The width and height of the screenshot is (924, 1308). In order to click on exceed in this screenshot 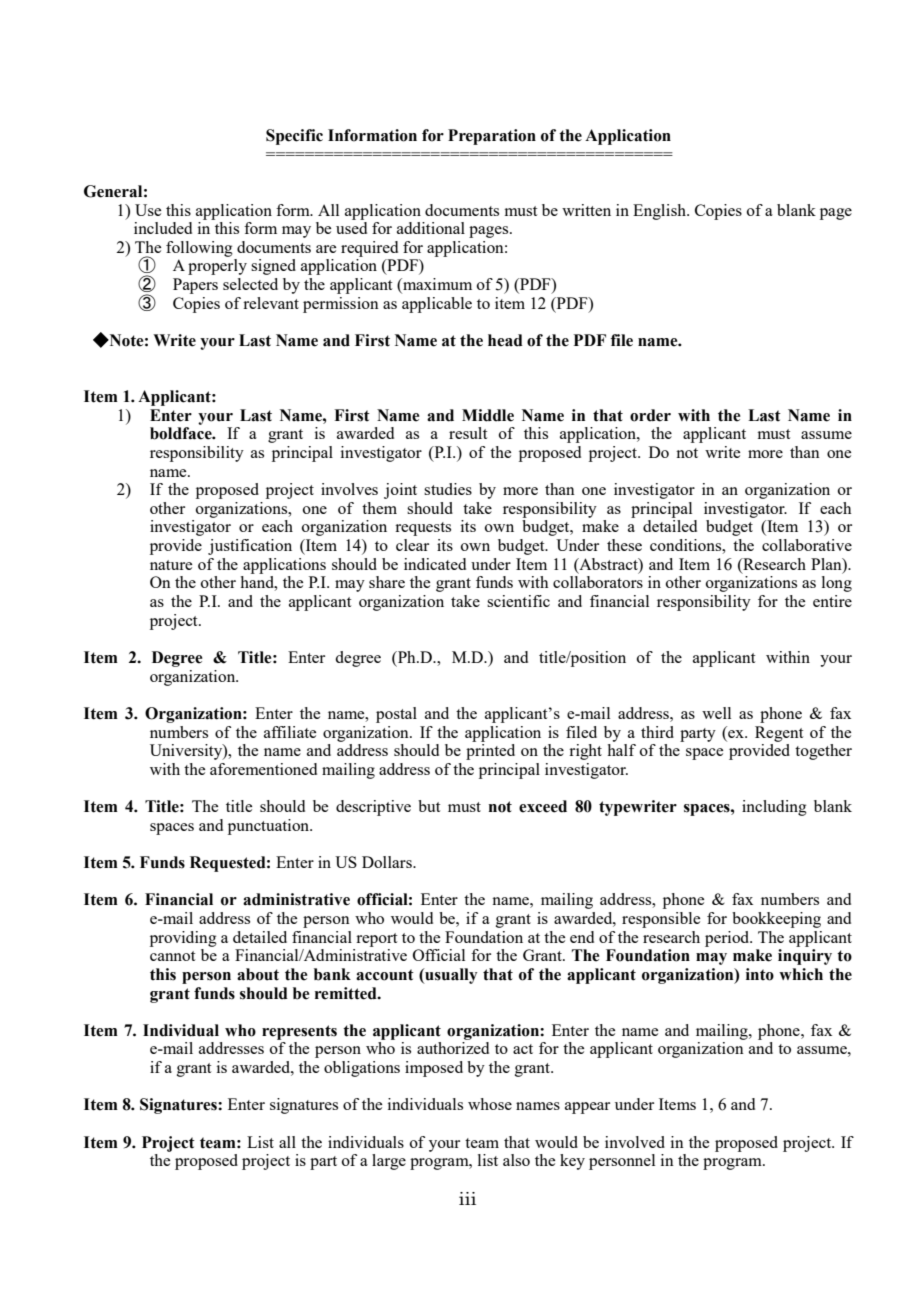, I will do `click(543, 806)`.
